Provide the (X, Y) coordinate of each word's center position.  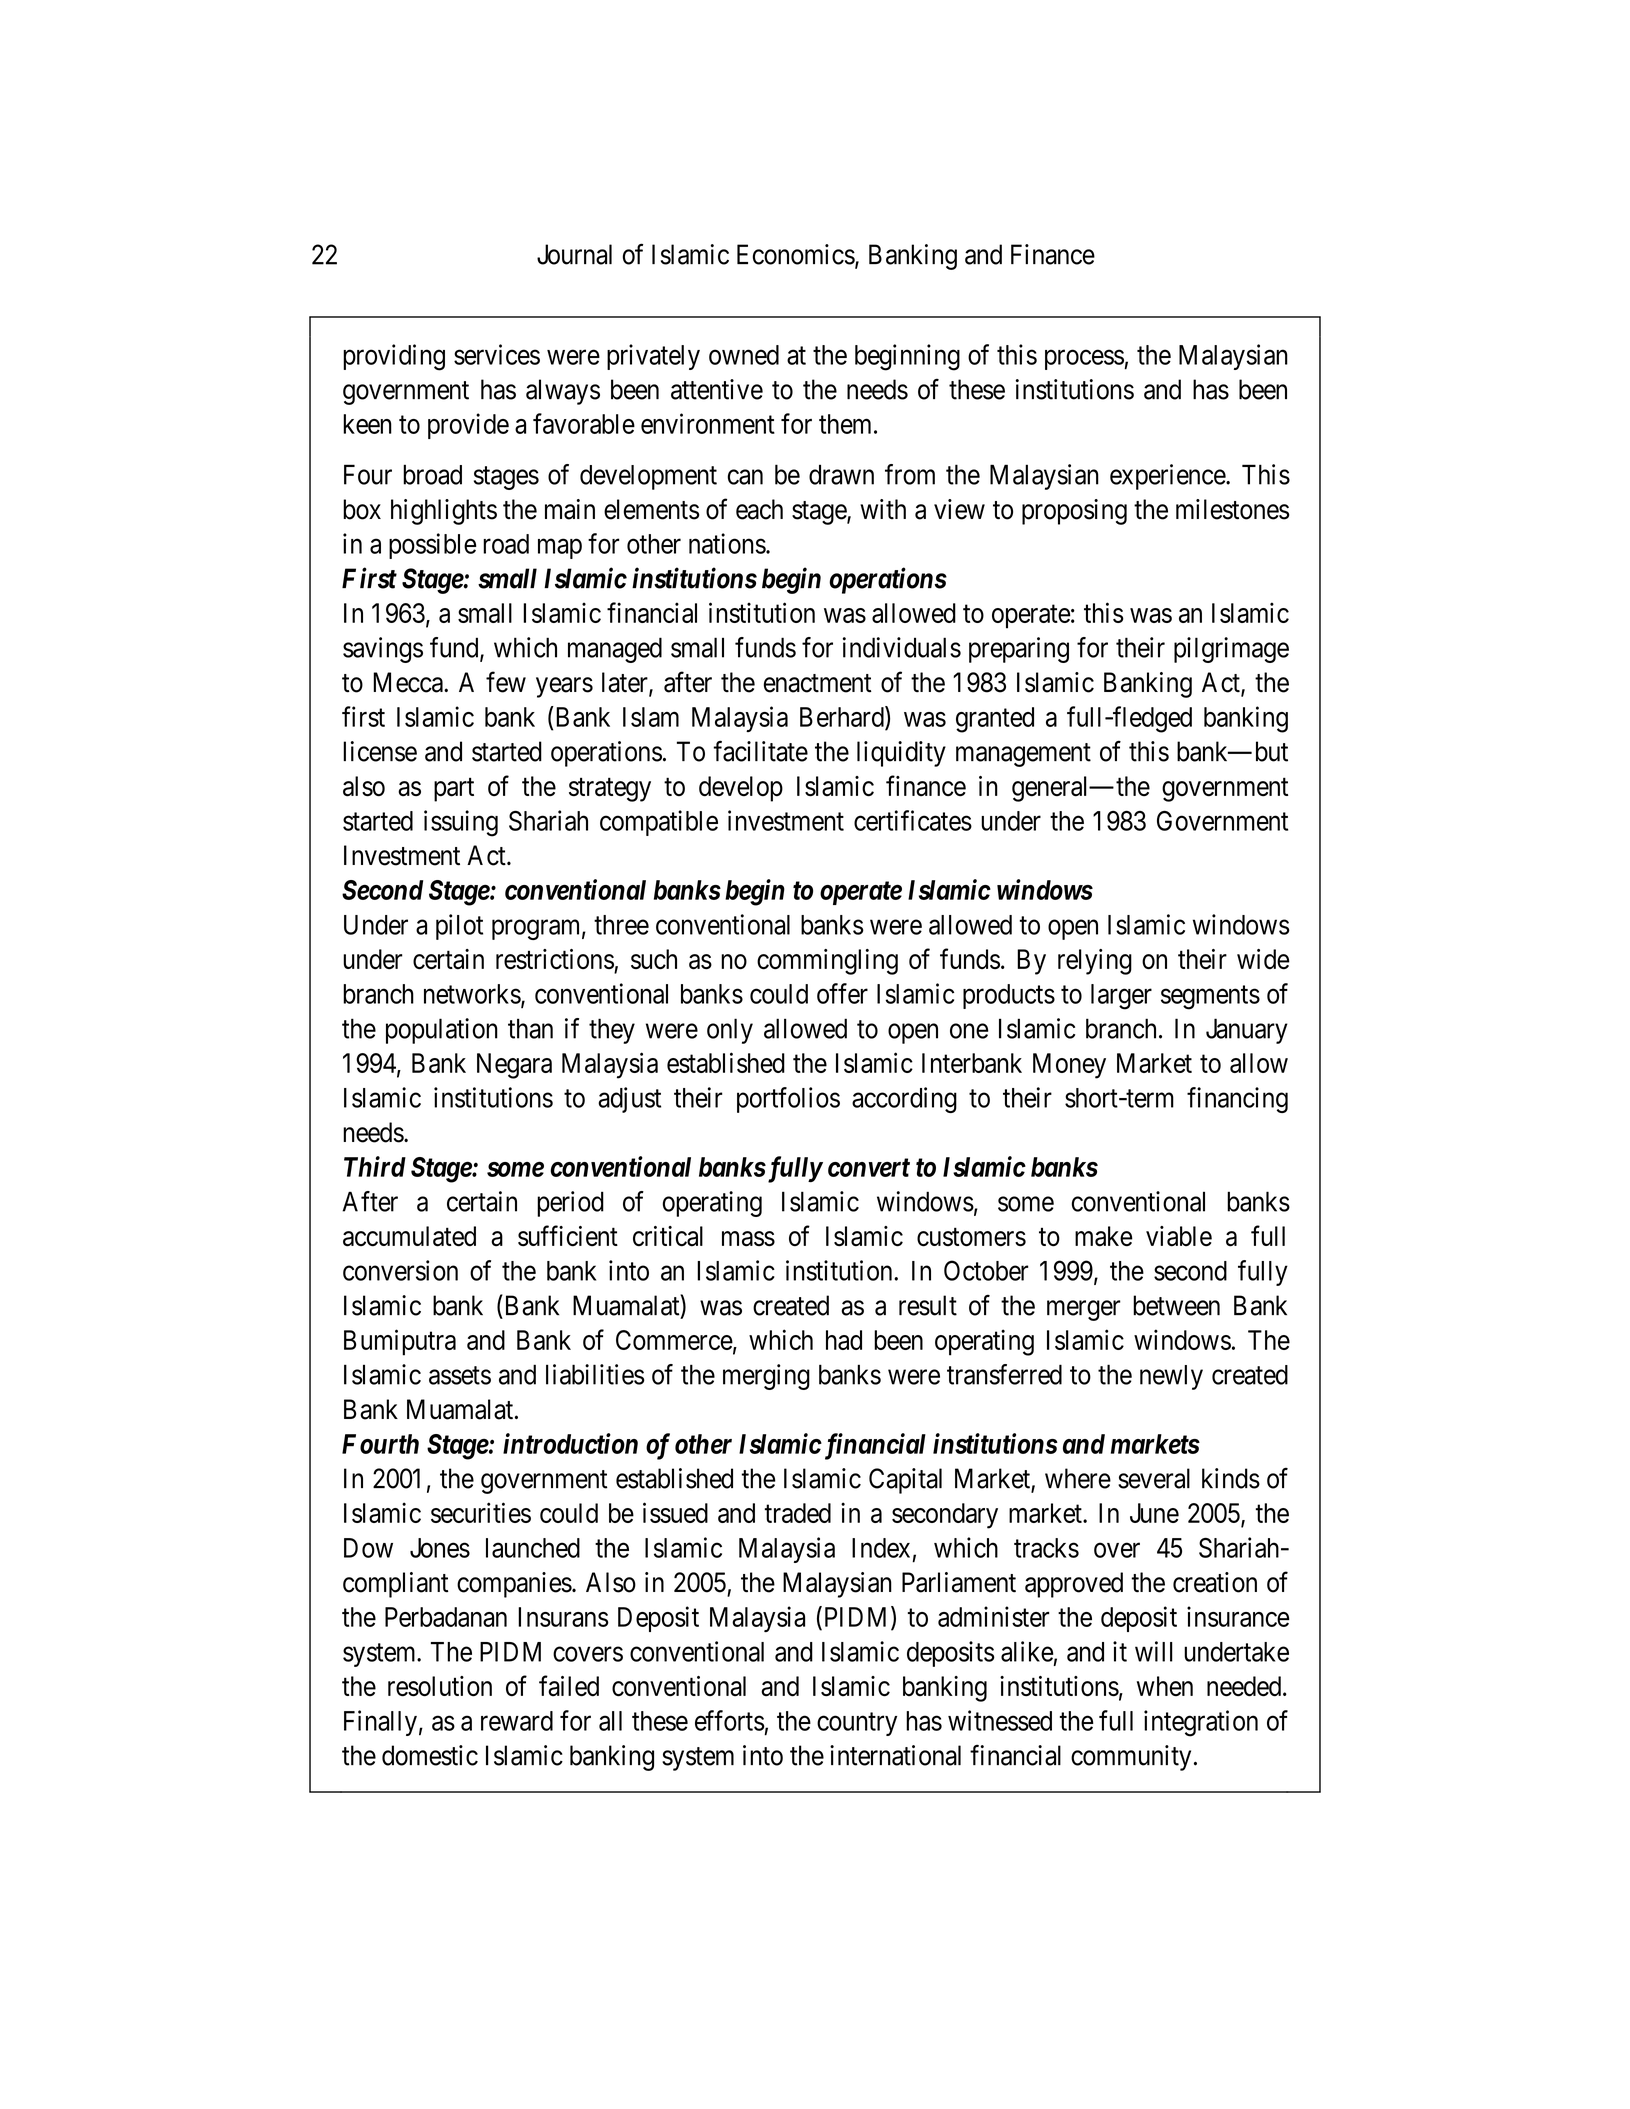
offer (842, 993)
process (1085, 360)
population (442, 1031)
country (857, 1724)
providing (394, 357)
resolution (440, 1686)
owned (744, 355)
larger (1121, 997)
